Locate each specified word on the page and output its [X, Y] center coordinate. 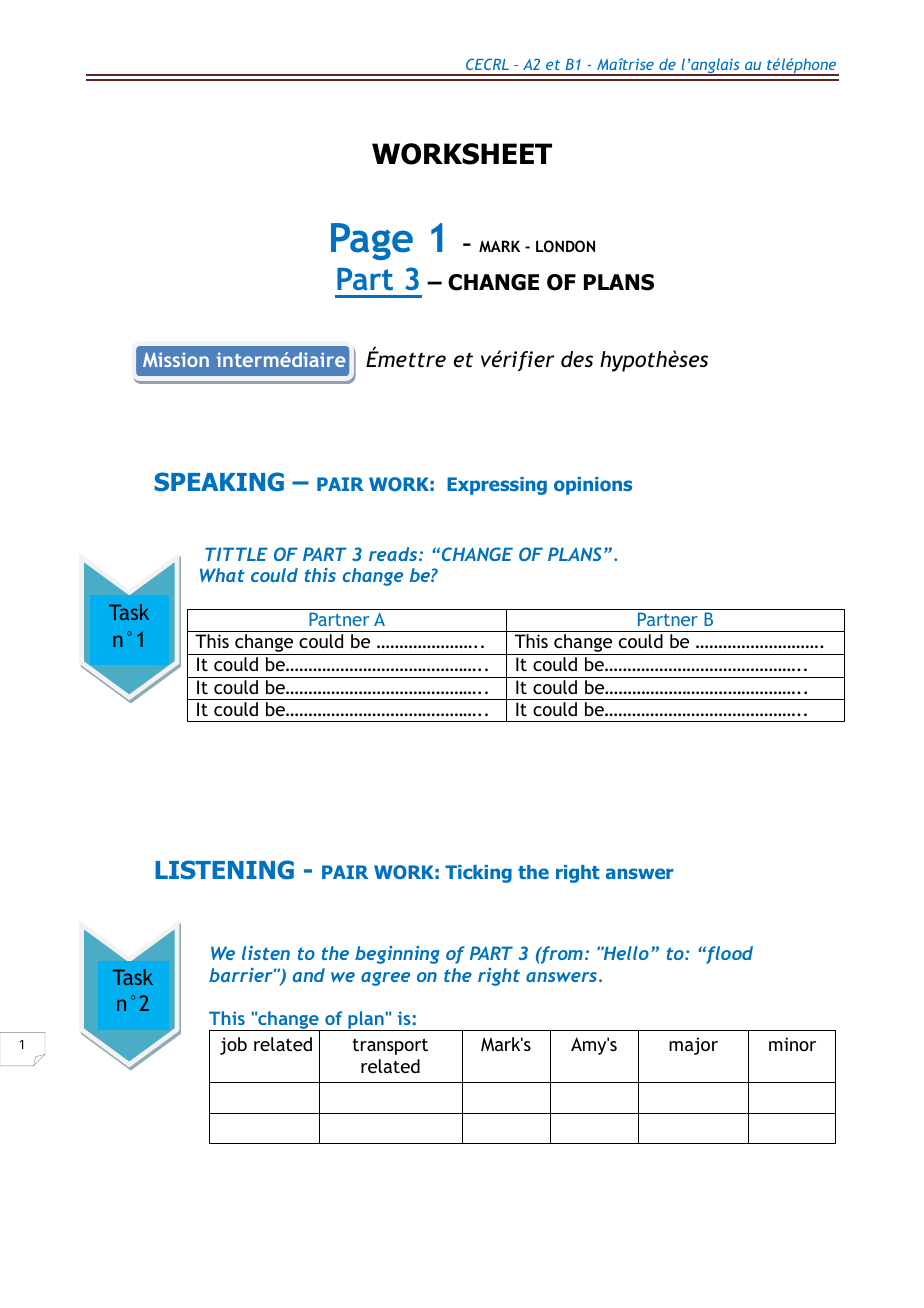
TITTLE [236, 554]
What [222, 575]
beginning [397, 955]
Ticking [478, 874]
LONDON [565, 246]
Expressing [497, 486]
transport [390, 1046]
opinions [593, 486]
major [693, 1046]
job [233, 1046]
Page [372, 241]
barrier [242, 975]
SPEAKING [219, 482]
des [577, 359]
